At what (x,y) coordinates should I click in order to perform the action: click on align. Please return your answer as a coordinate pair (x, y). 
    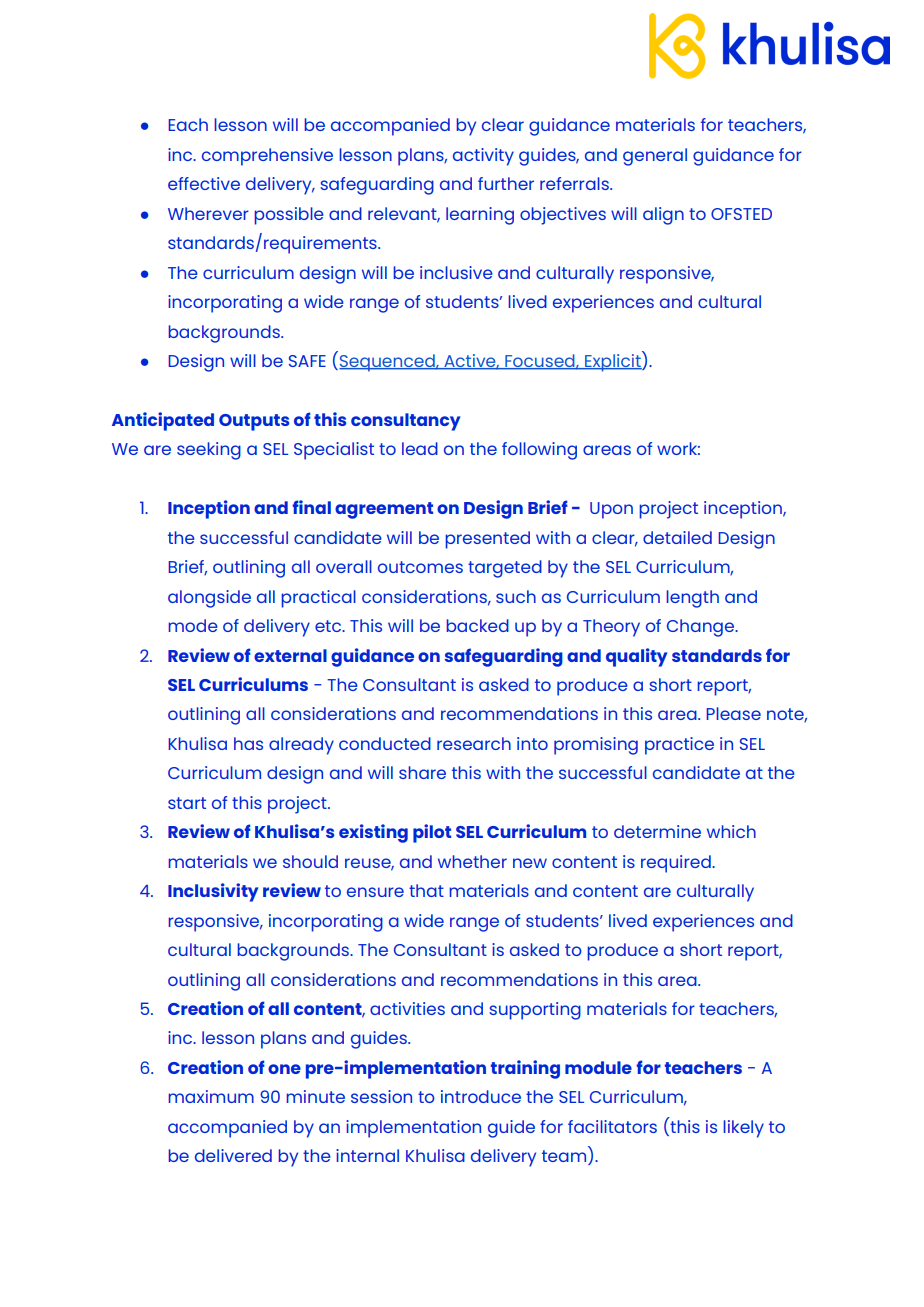
    Looking at the image, I should click on (663, 216).
